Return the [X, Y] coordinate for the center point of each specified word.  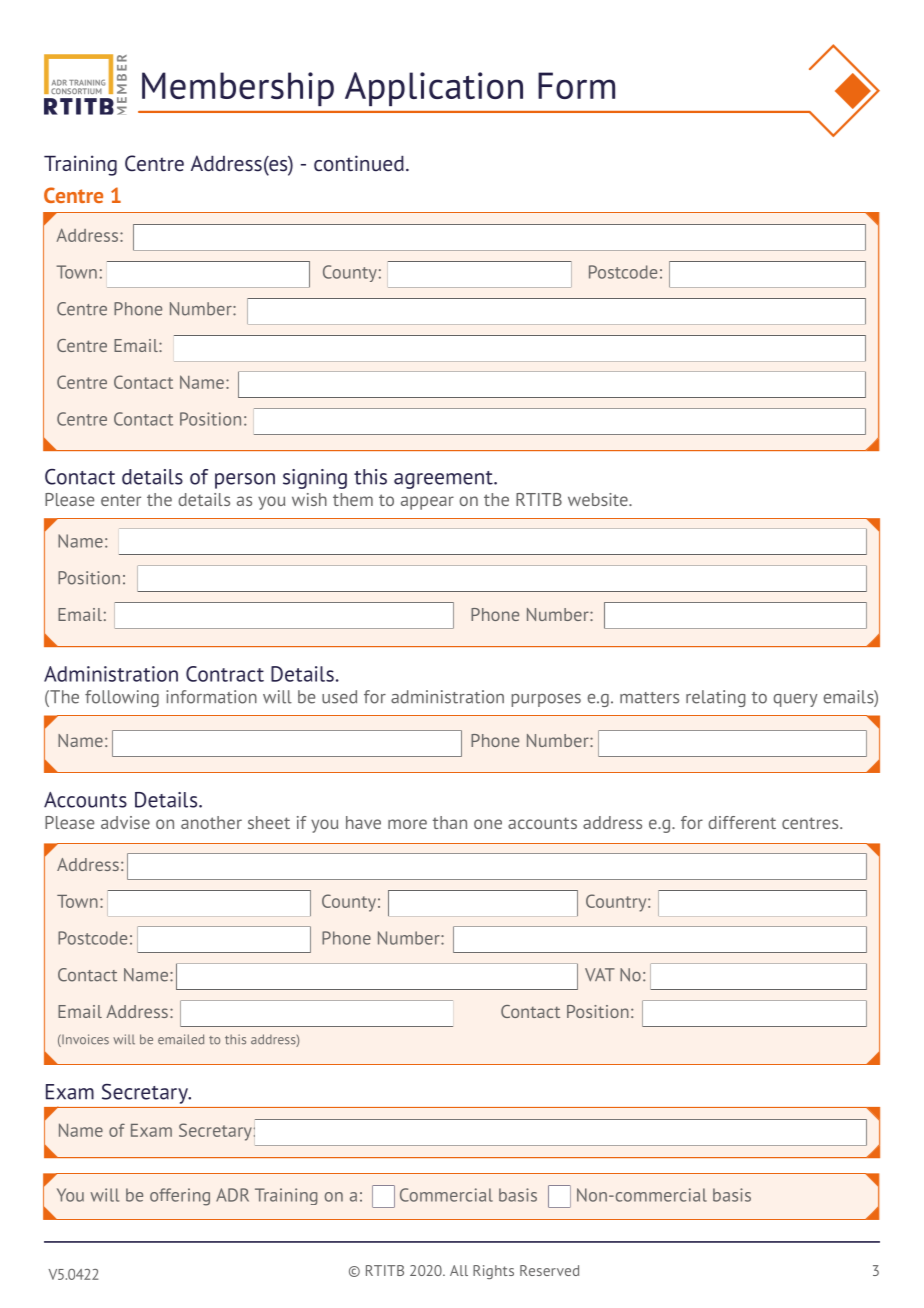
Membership [238, 89]
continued [359, 163]
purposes [546, 700]
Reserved [549, 1270]
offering [180, 1197]
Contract [225, 674]
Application [434, 89]
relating [716, 698]
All [459, 1270]
